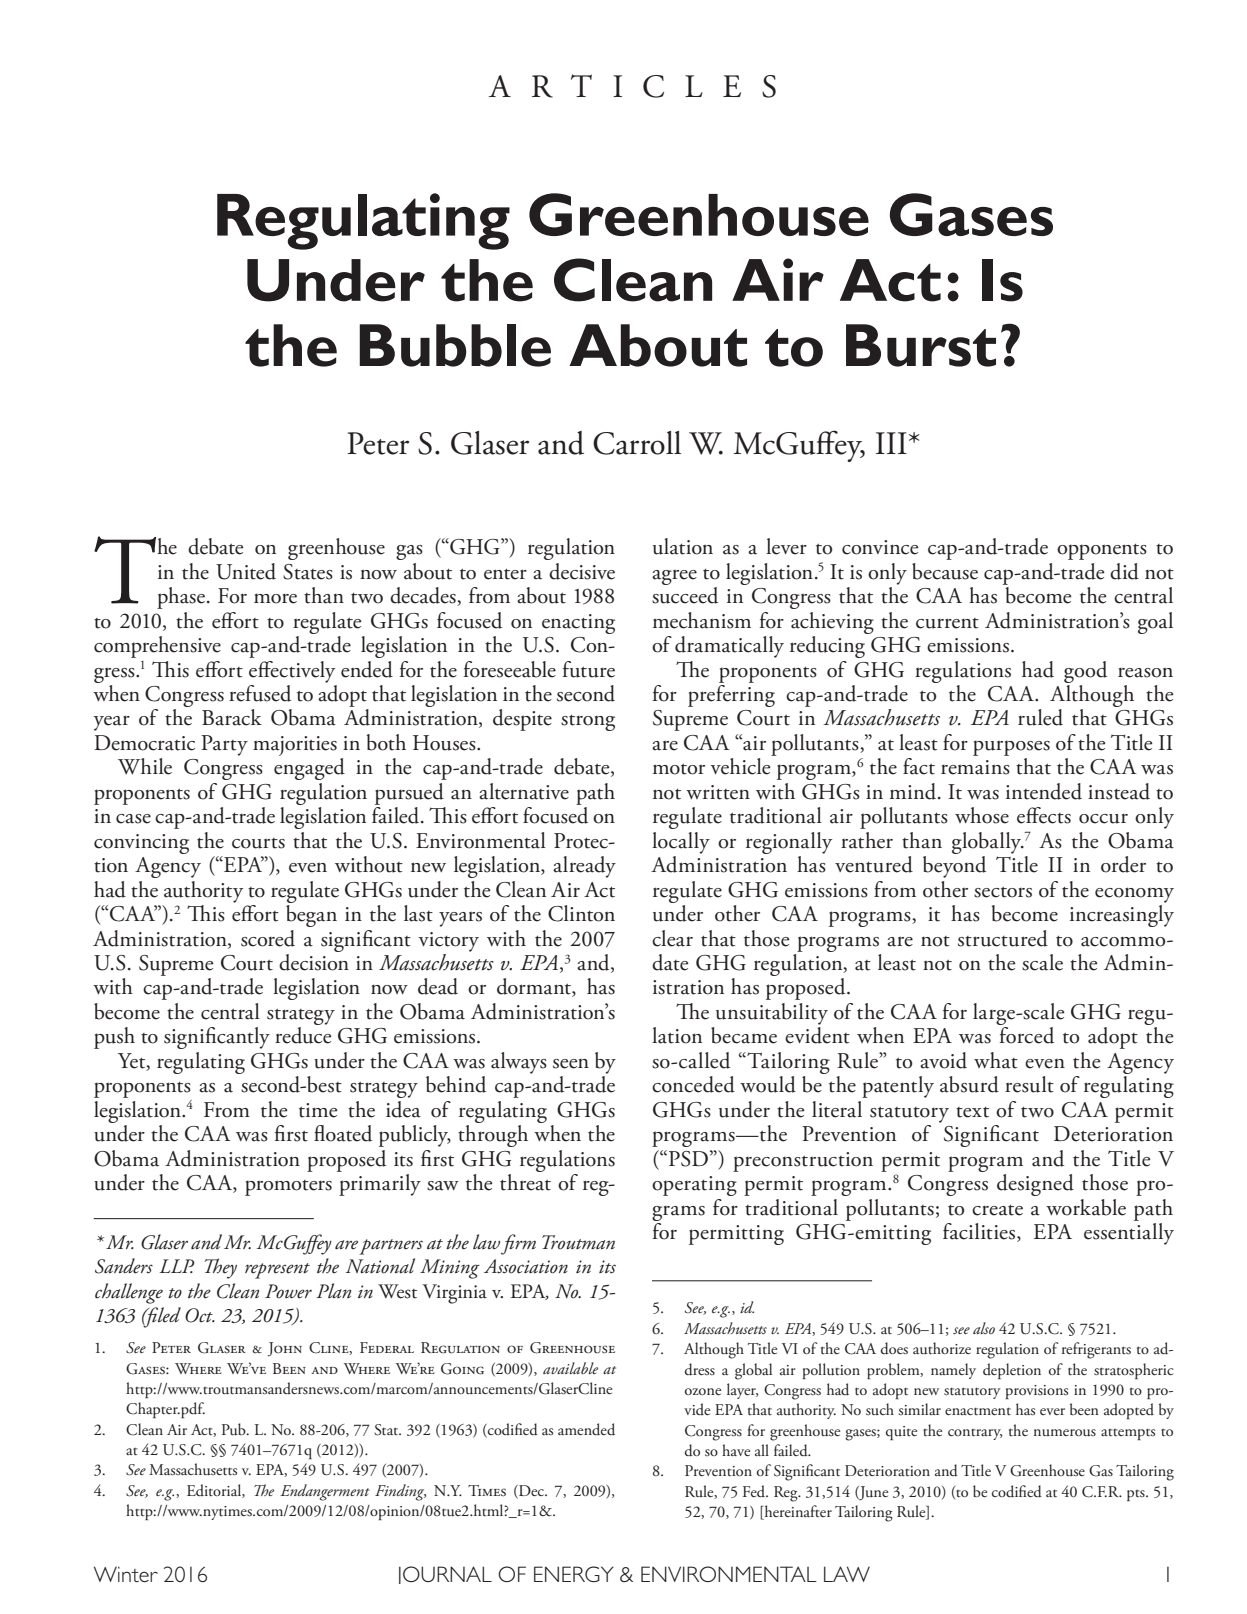  Describe the element at coordinates (921, 345) in the screenshot. I see `Burst` at that location.
